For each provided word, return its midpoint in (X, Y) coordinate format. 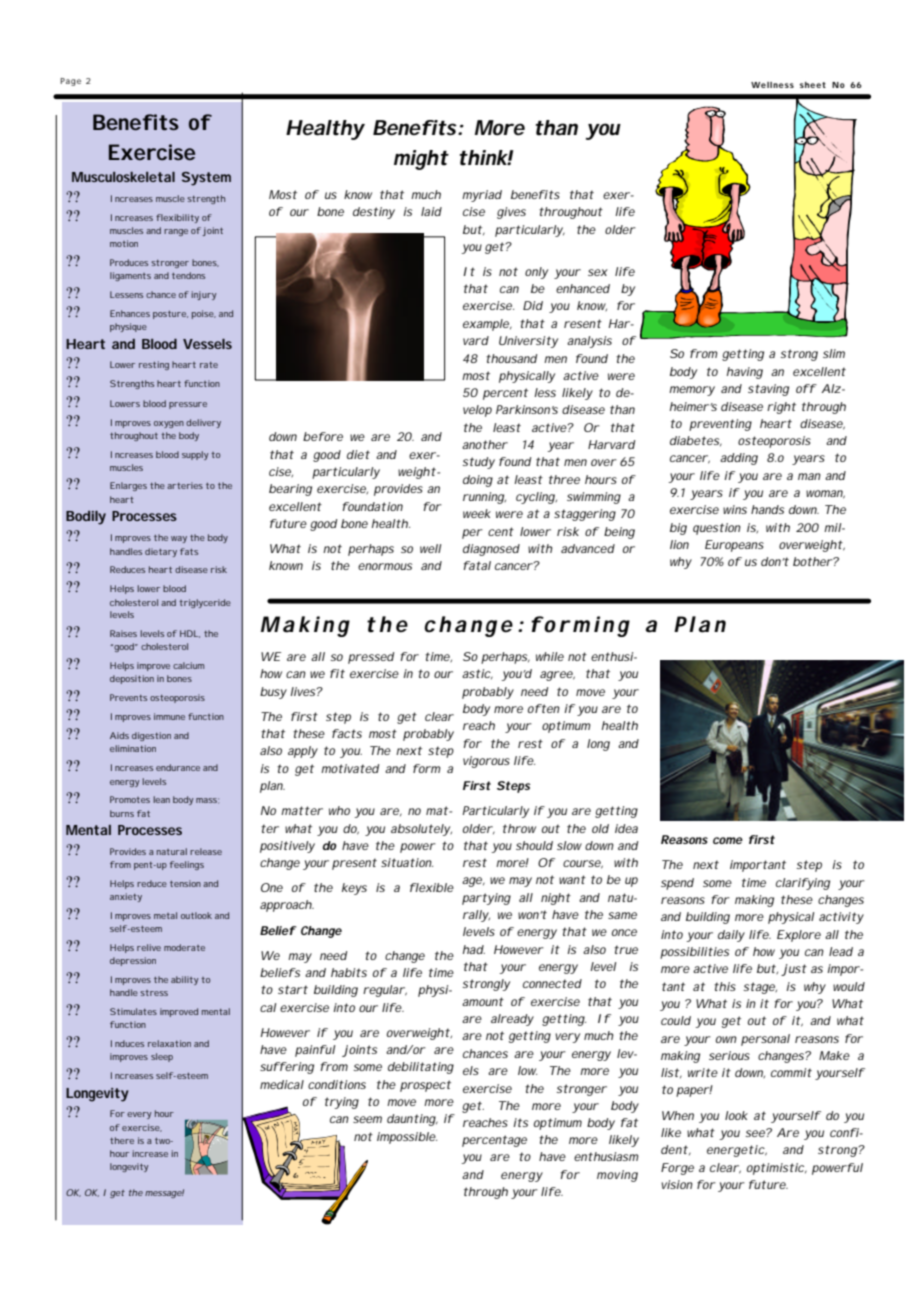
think (484, 158)
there (122, 1140)
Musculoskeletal (123, 177)
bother (813, 561)
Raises (123, 633)
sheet (813, 85)
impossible (407, 1138)
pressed (371, 658)
